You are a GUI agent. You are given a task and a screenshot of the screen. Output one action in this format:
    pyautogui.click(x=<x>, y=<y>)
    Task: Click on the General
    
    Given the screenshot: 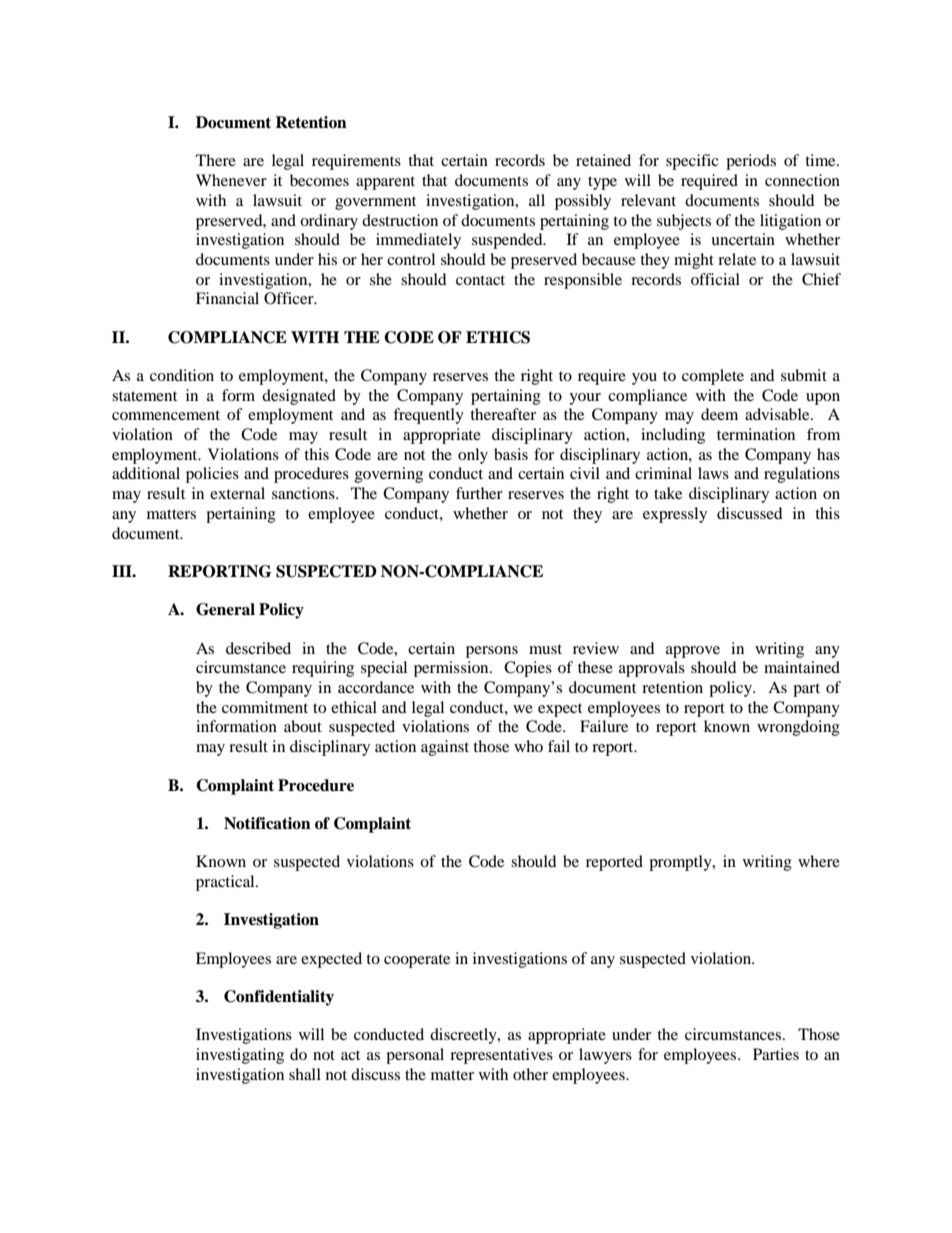 What is the action you would take?
    pyautogui.click(x=225, y=609)
